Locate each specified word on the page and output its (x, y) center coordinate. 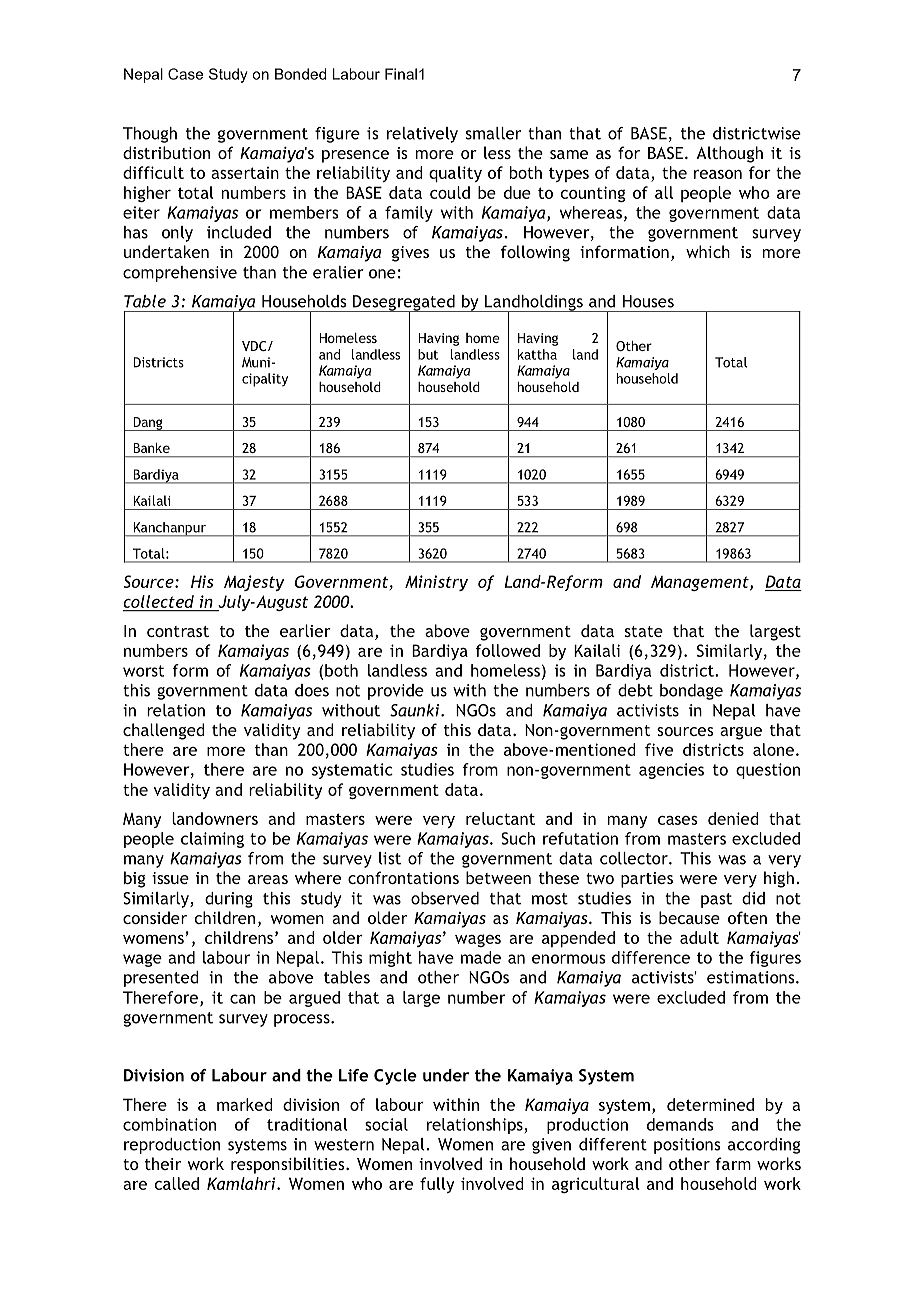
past (716, 900)
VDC (255, 346)
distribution (166, 152)
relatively (422, 135)
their (163, 1163)
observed (445, 898)
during (229, 900)
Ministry (436, 583)
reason (718, 174)
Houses (648, 301)
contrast (178, 631)
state (644, 631)
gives (410, 254)
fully (437, 1185)
